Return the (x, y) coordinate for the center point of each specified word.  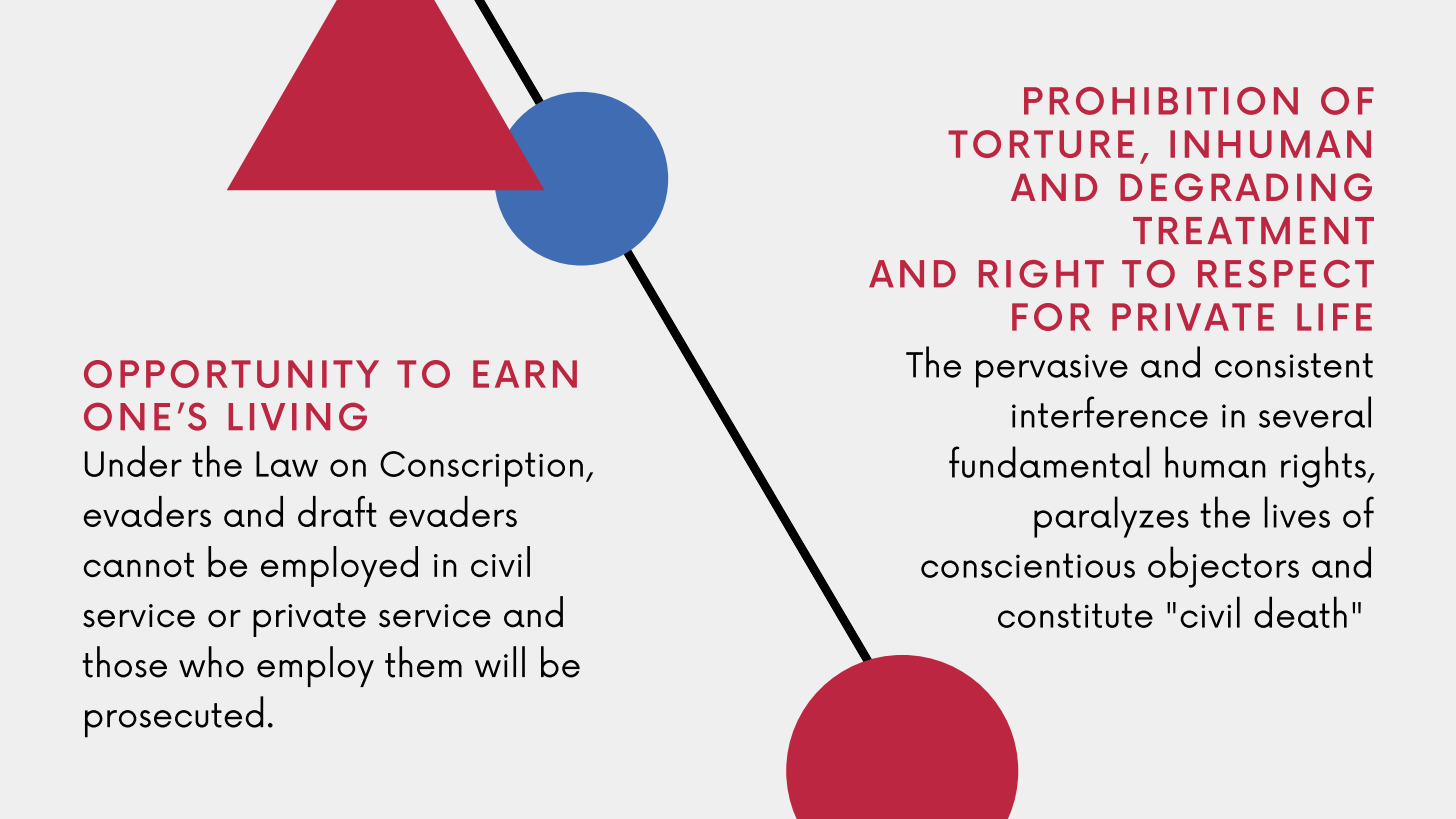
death (1300, 612)
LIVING (297, 416)
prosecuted (174, 717)
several (1315, 412)
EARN (525, 374)
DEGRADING (1246, 187)
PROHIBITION (1161, 101)
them (423, 662)
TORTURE (1041, 144)
